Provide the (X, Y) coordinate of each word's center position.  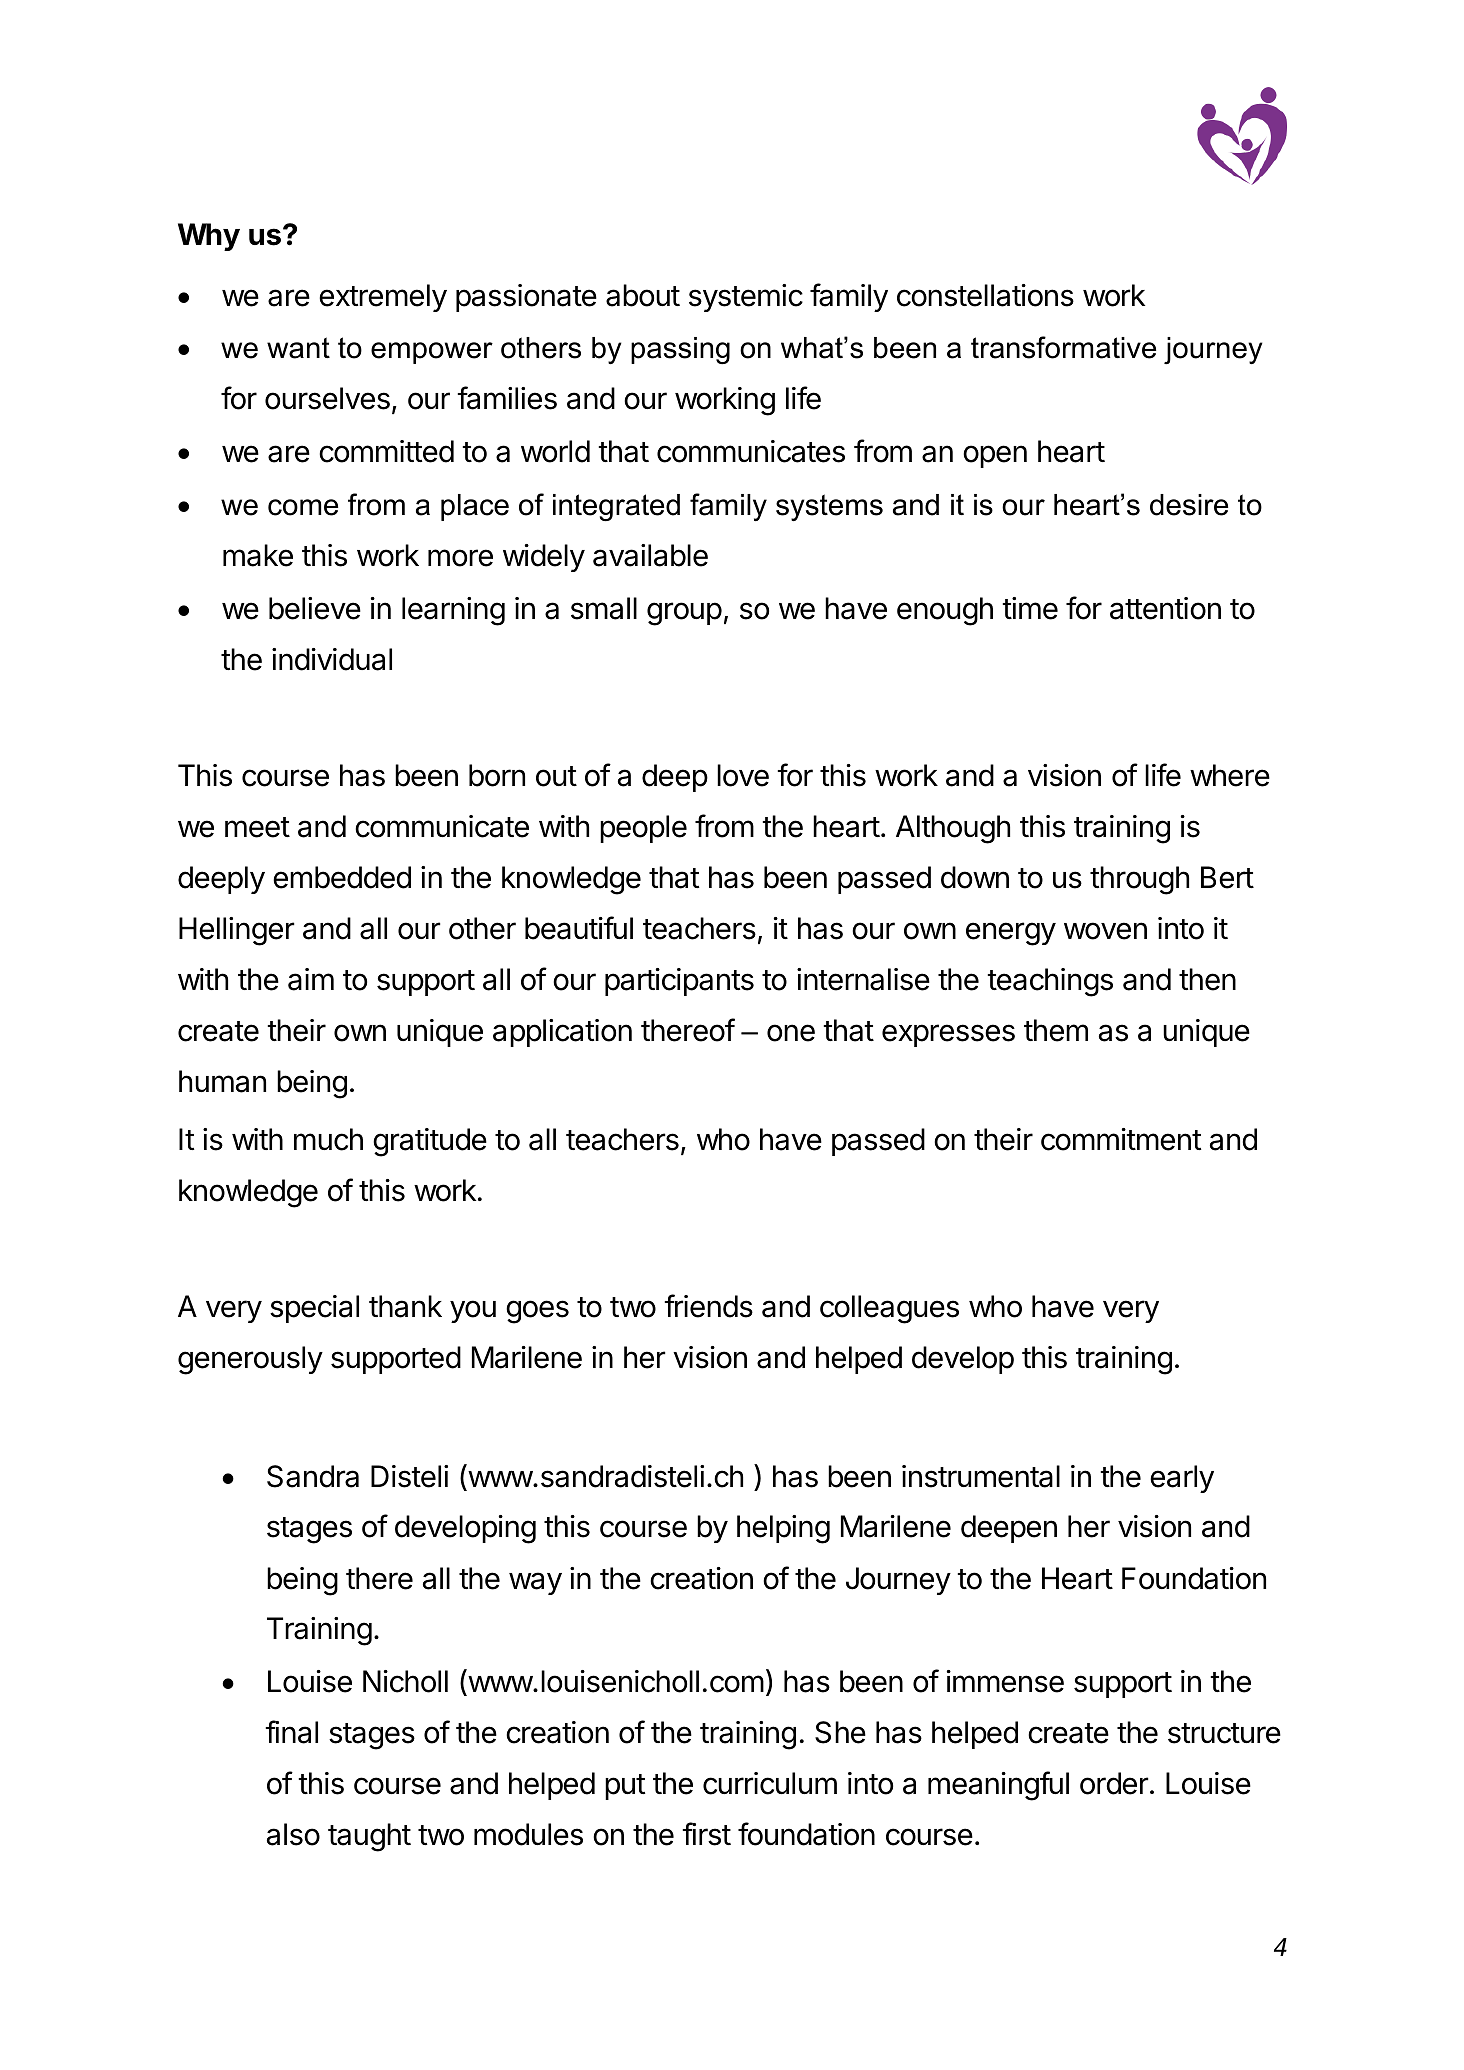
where (1230, 775)
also (293, 1834)
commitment (1121, 1139)
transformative (1063, 347)
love (743, 775)
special (314, 1309)
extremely (383, 298)
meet (257, 827)
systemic (746, 298)
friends (708, 1306)
